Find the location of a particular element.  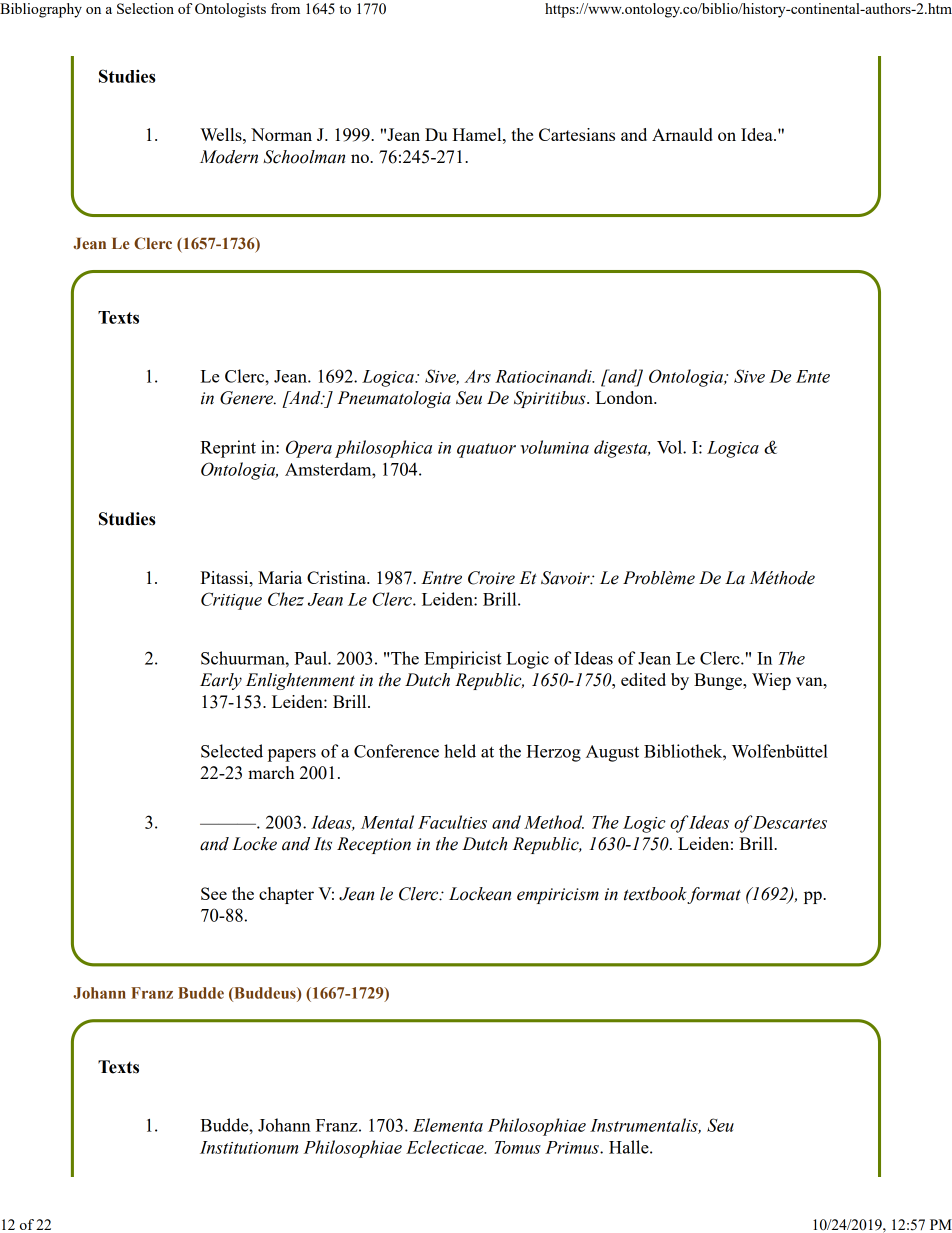

London is located at coordinates (625, 397).
